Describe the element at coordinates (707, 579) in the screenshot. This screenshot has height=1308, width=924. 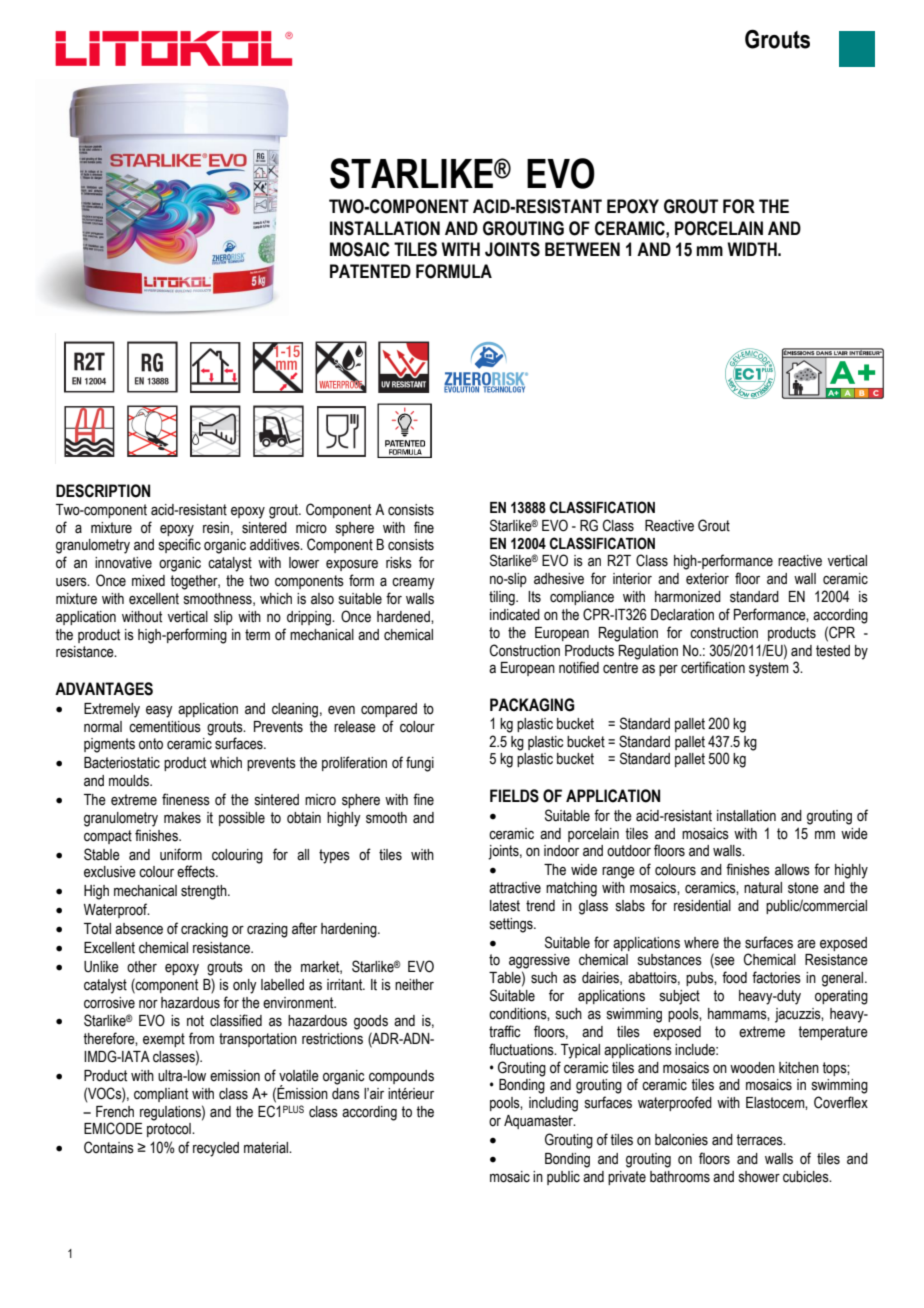
I see `exterior` at that location.
